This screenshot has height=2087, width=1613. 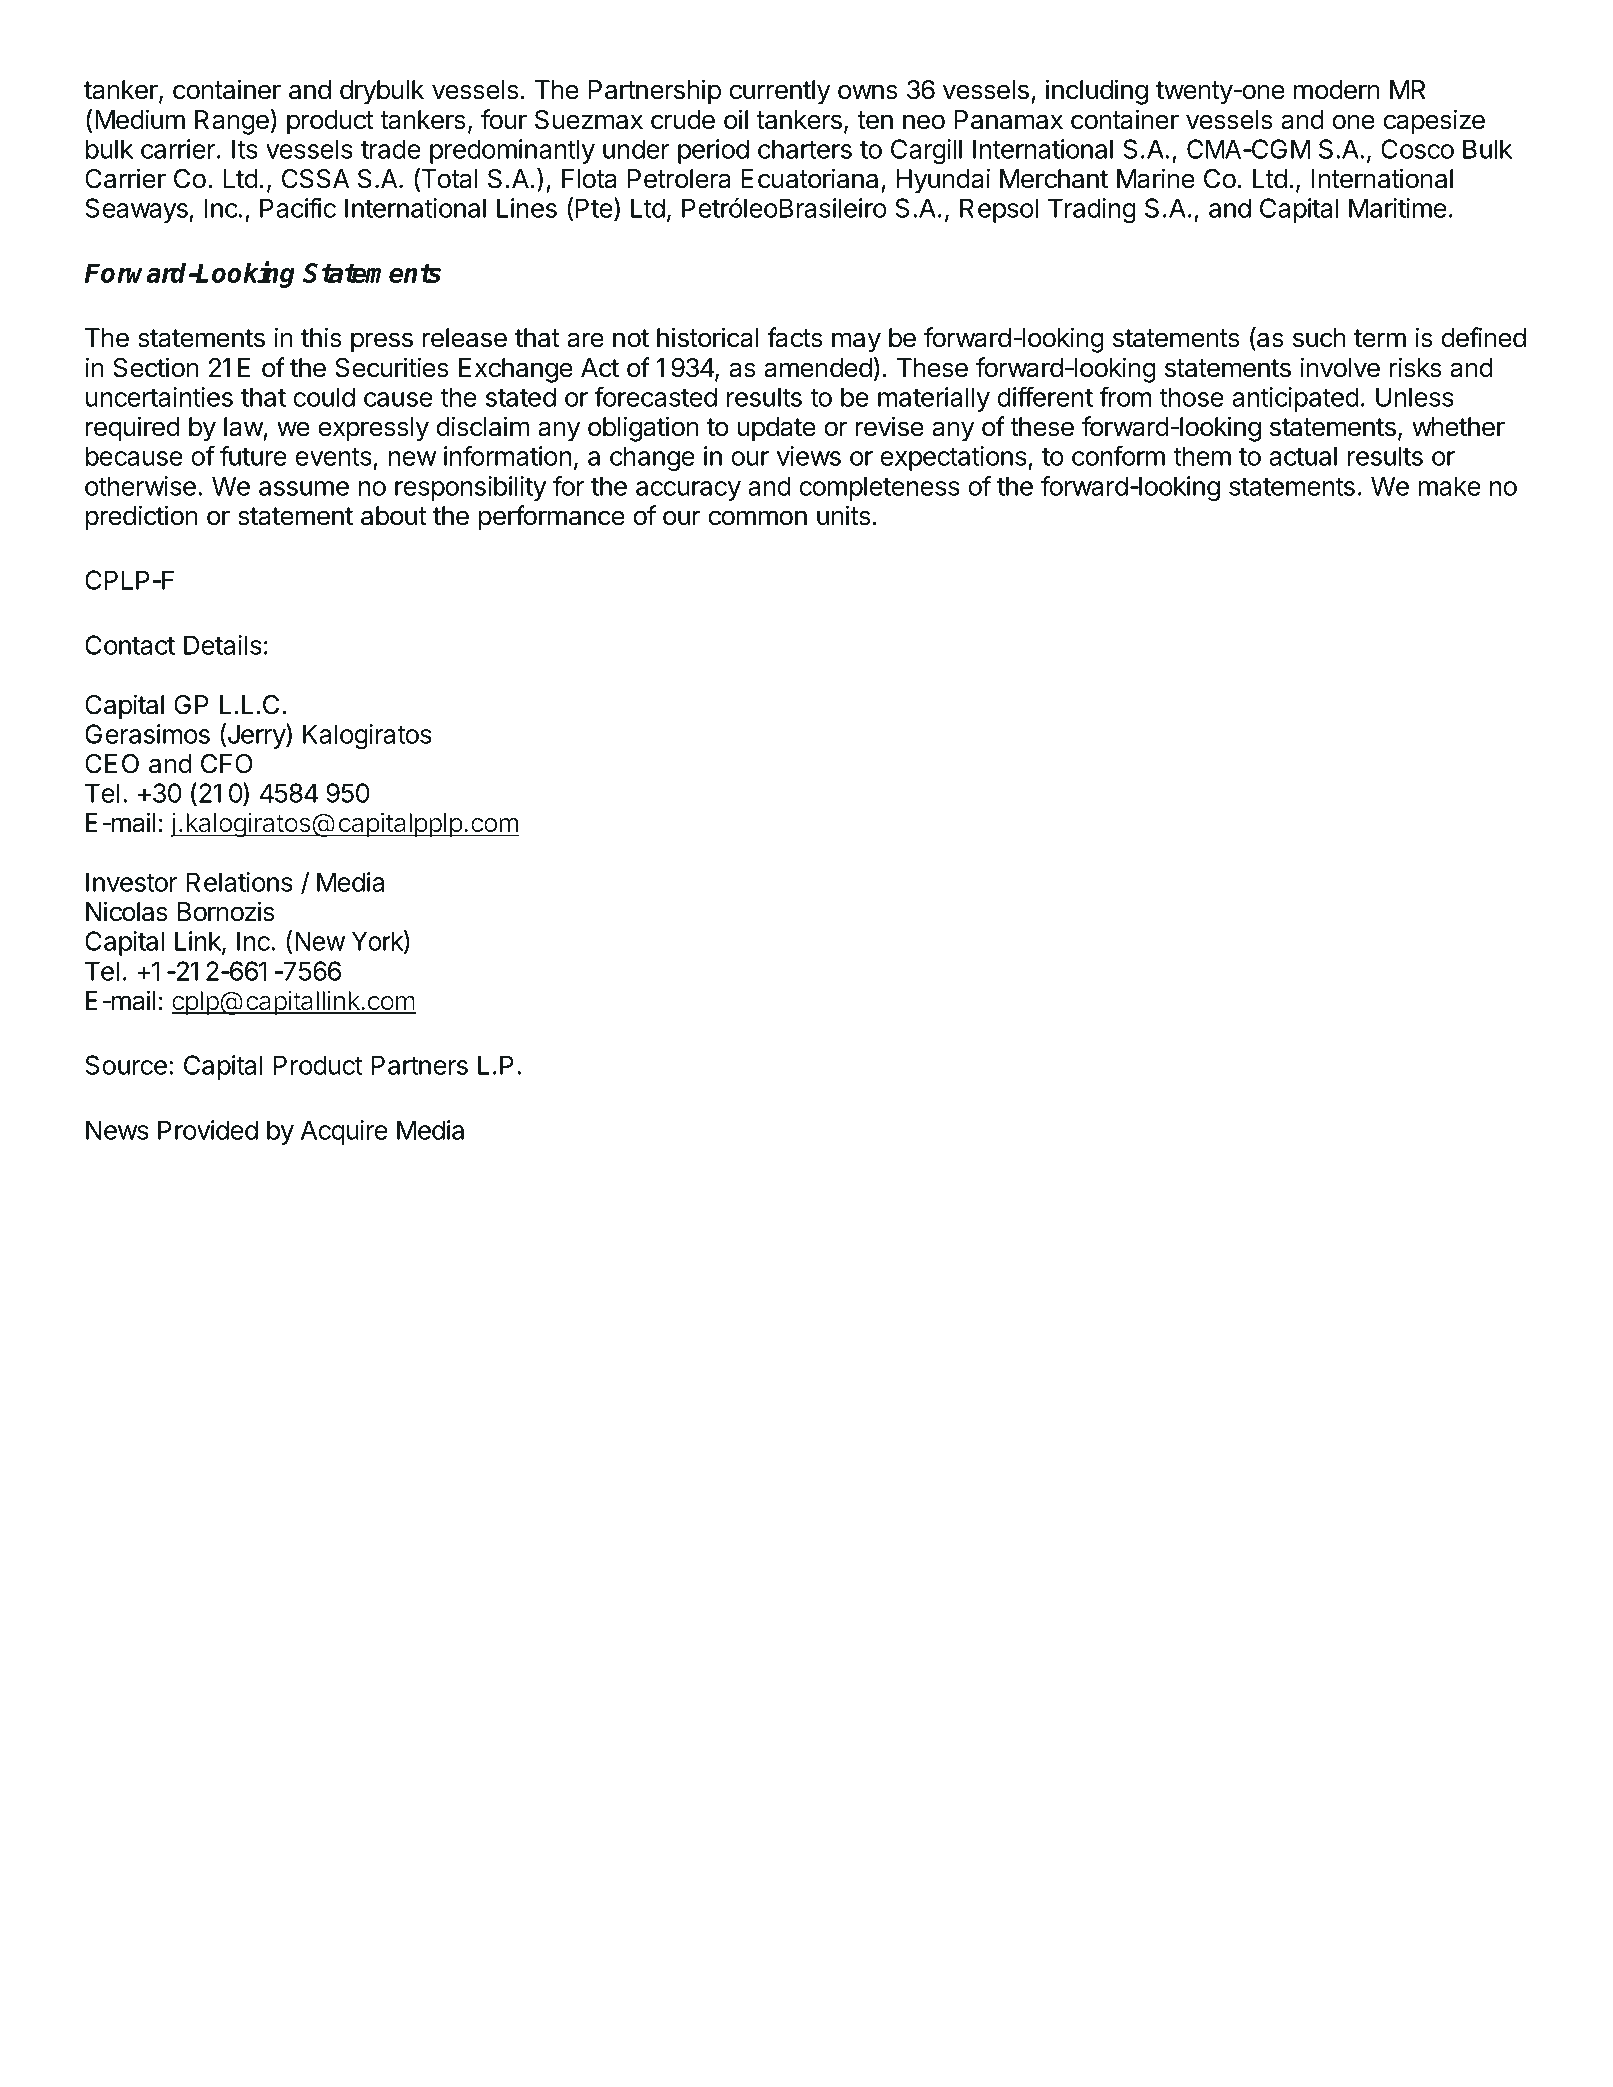 What do you see at coordinates (1337, 90) in the screenshot?
I see `modern` at bounding box center [1337, 90].
